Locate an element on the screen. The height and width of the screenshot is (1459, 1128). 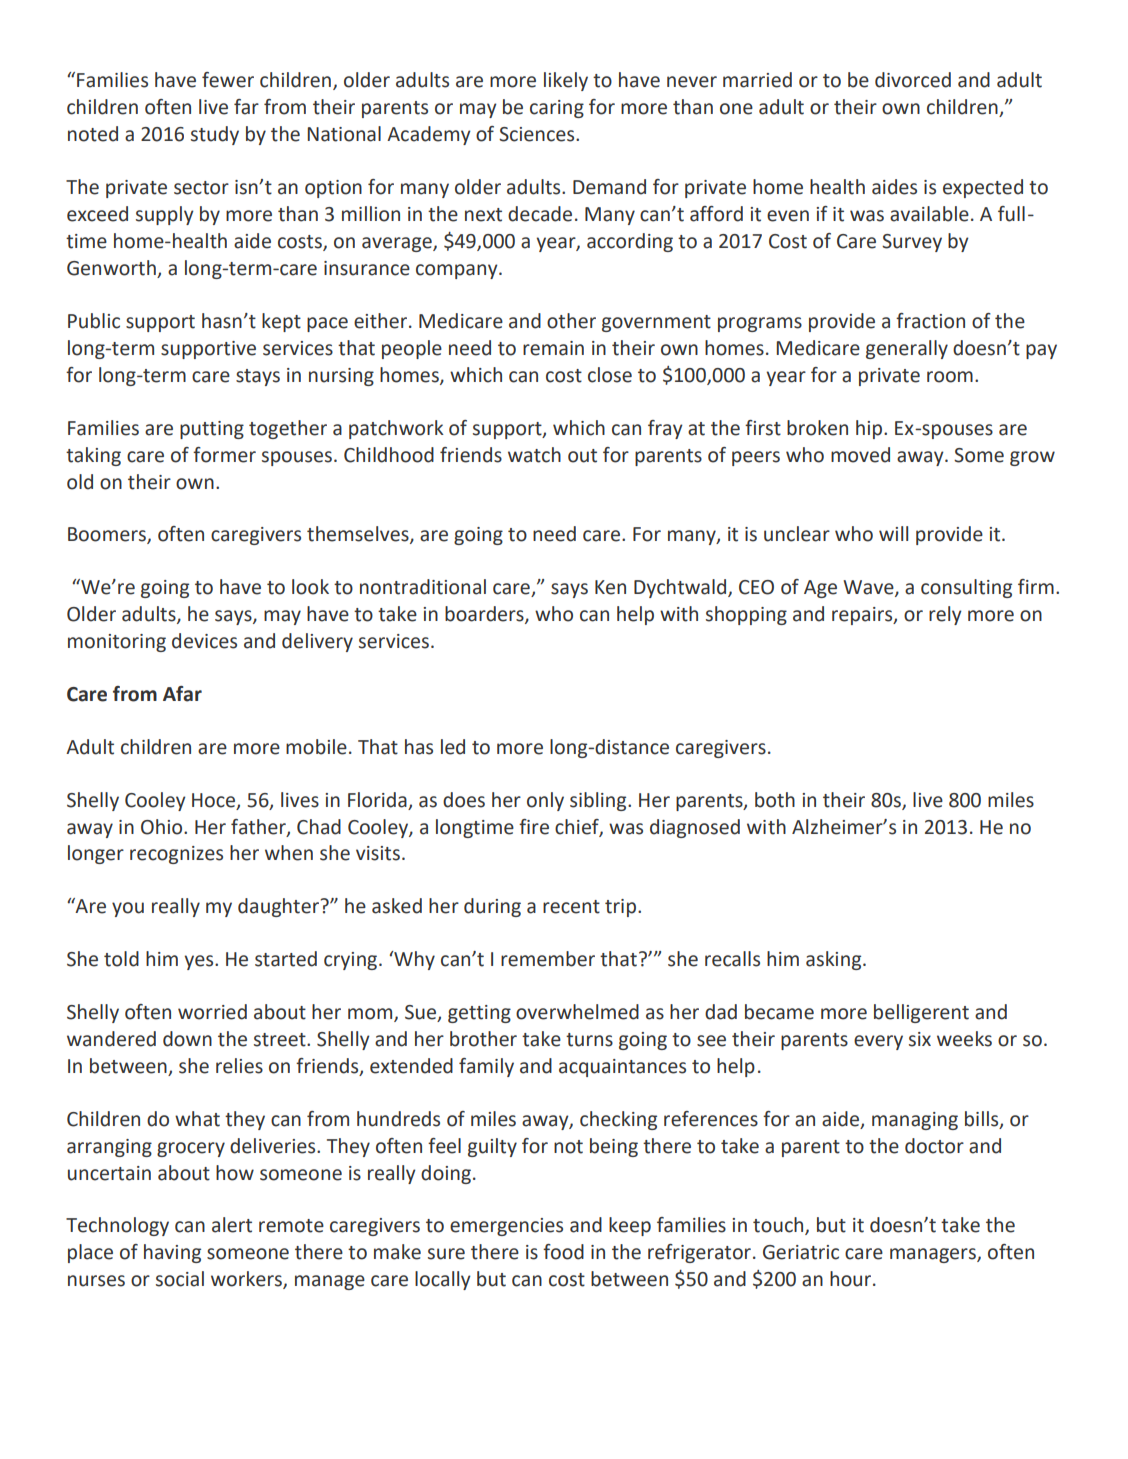
food is located at coordinates (563, 1252).
